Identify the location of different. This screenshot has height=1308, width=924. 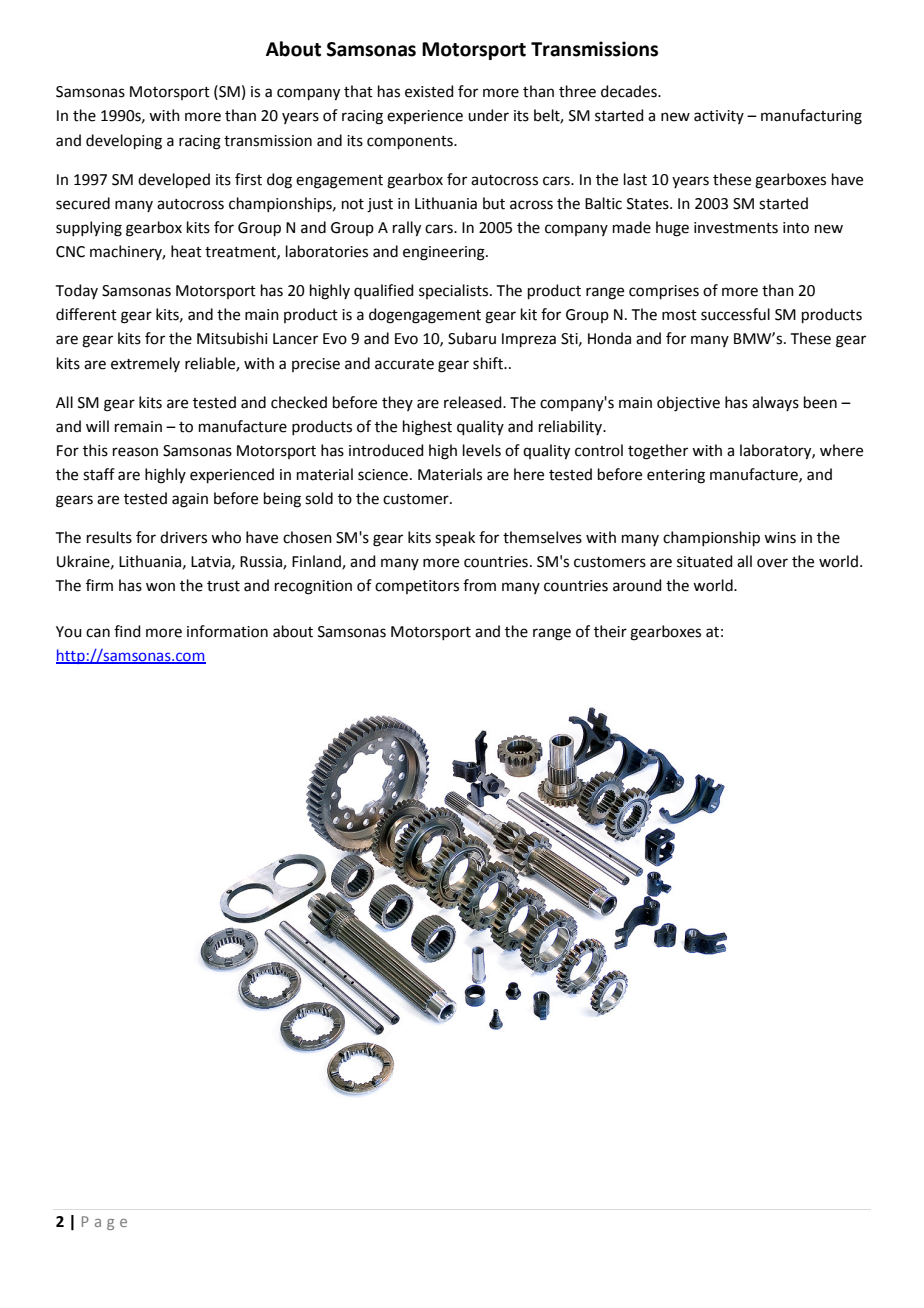
(86, 314).
